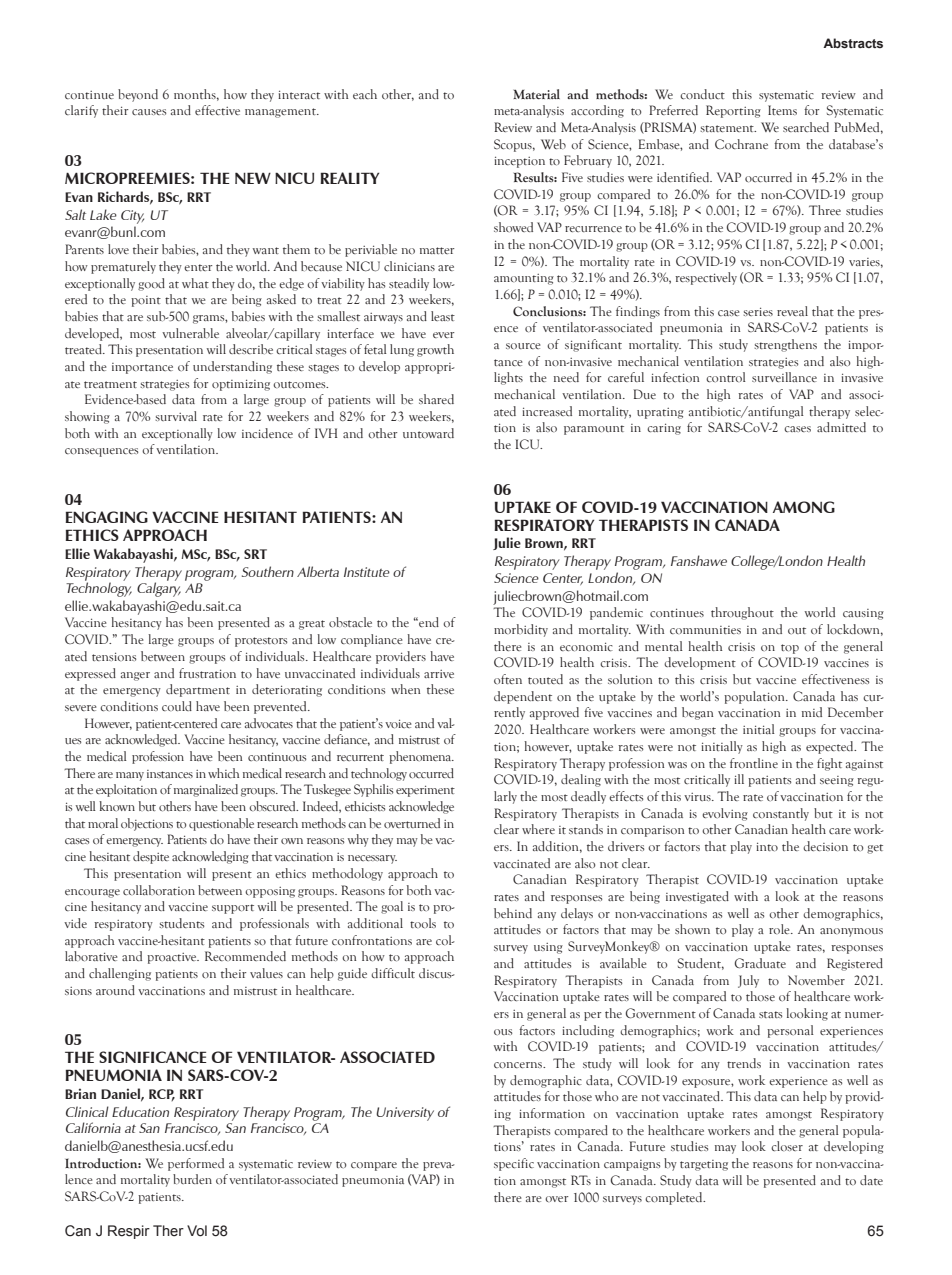  I want to click on Items, so click(782, 110).
